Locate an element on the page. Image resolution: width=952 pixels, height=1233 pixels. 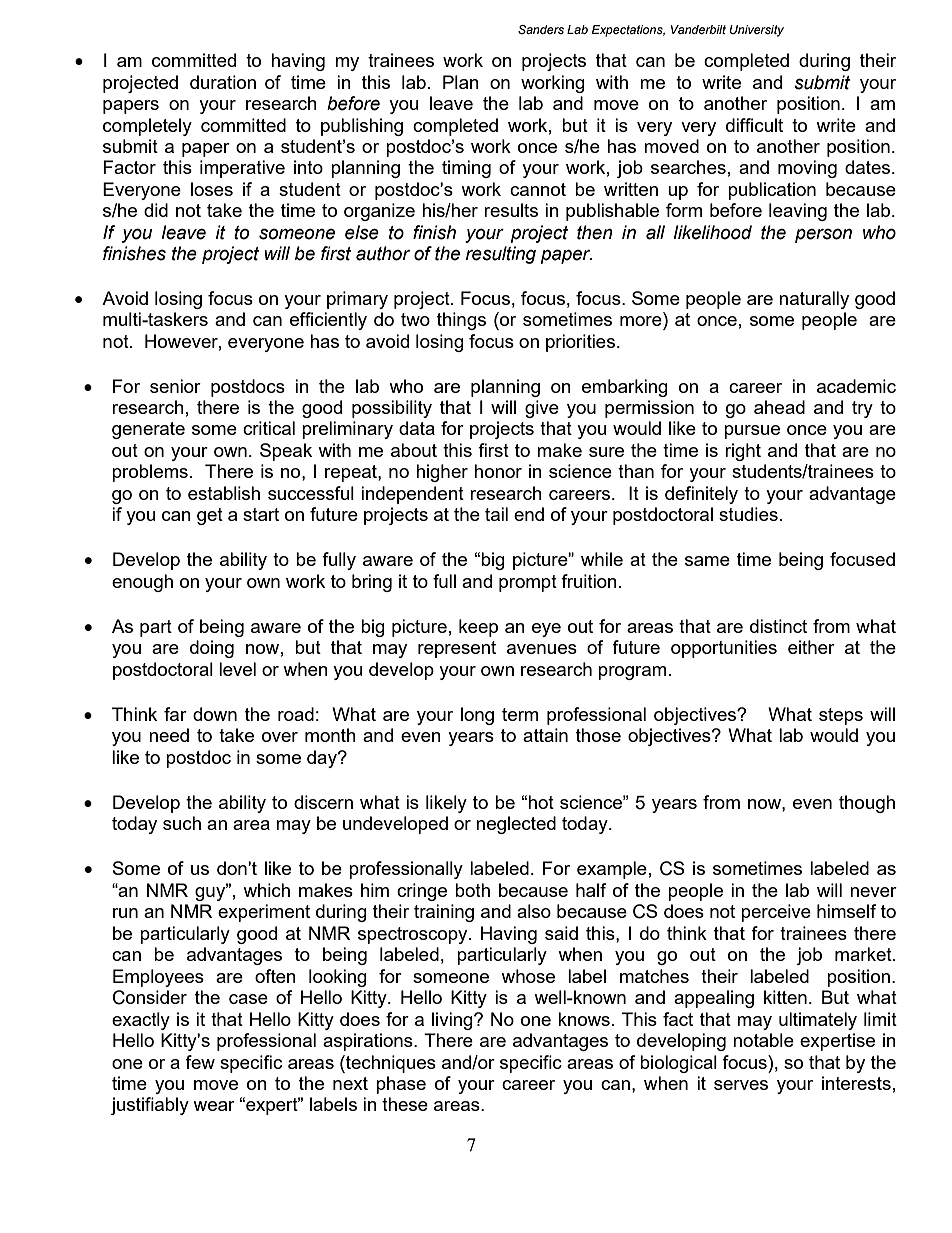
few is located at coordinates (200, 1062).
